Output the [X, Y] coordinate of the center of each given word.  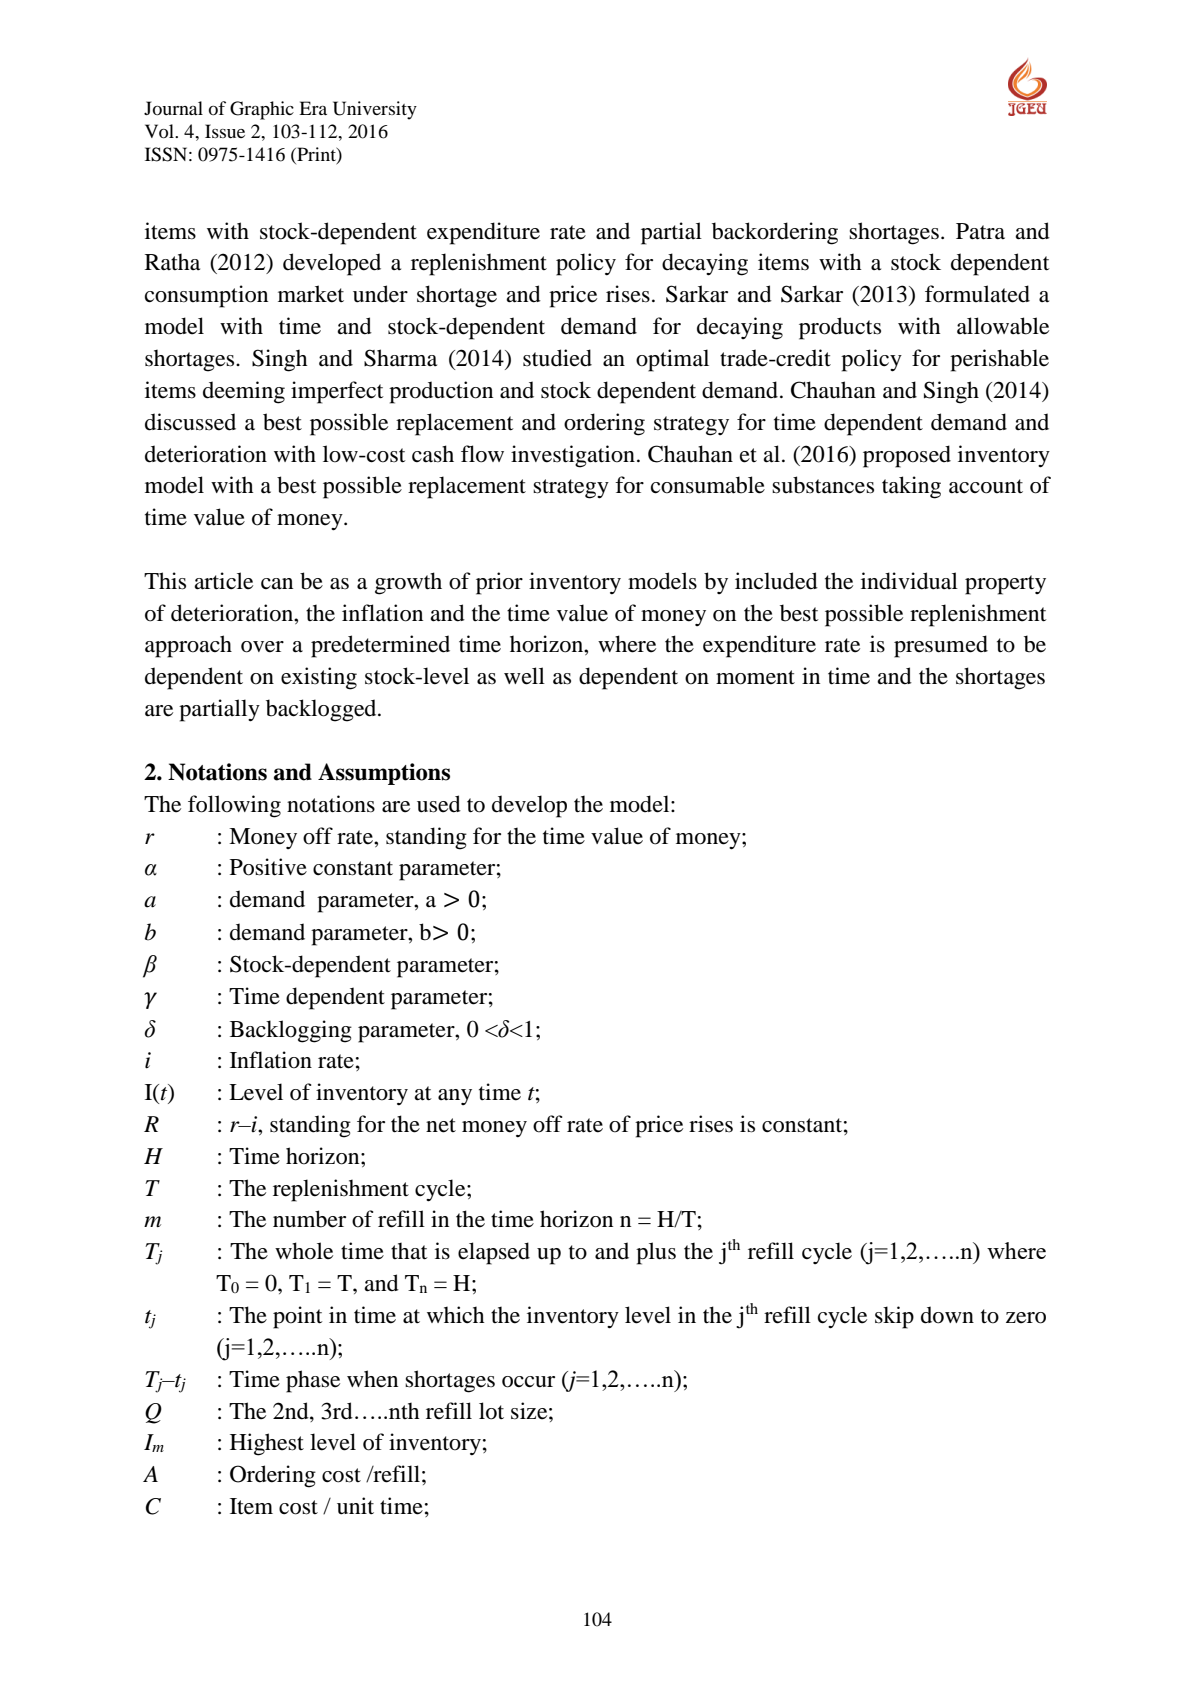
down [947, 1315]
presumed [941, 646]
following [234, 806]
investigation [573, 456]
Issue [225, 131]
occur [528, 1382]
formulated [977, 294]
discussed [190, 422]
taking [911, 487]
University [375, 110]
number [309, 1219]
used [439, 804]
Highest [267, 1444]
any [455, 1097]
